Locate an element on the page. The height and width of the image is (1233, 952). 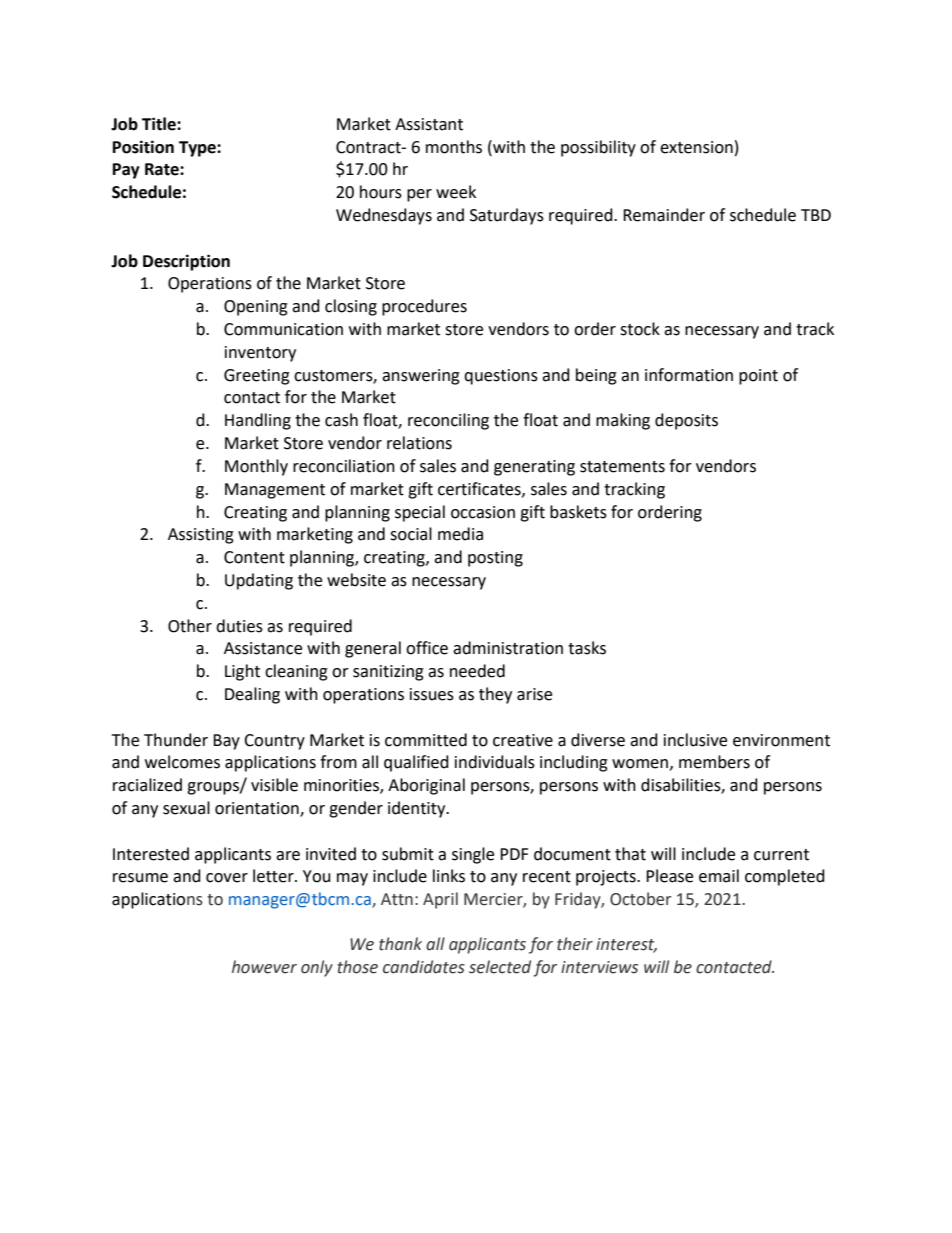
Type is located at coordinates (198, 149).
